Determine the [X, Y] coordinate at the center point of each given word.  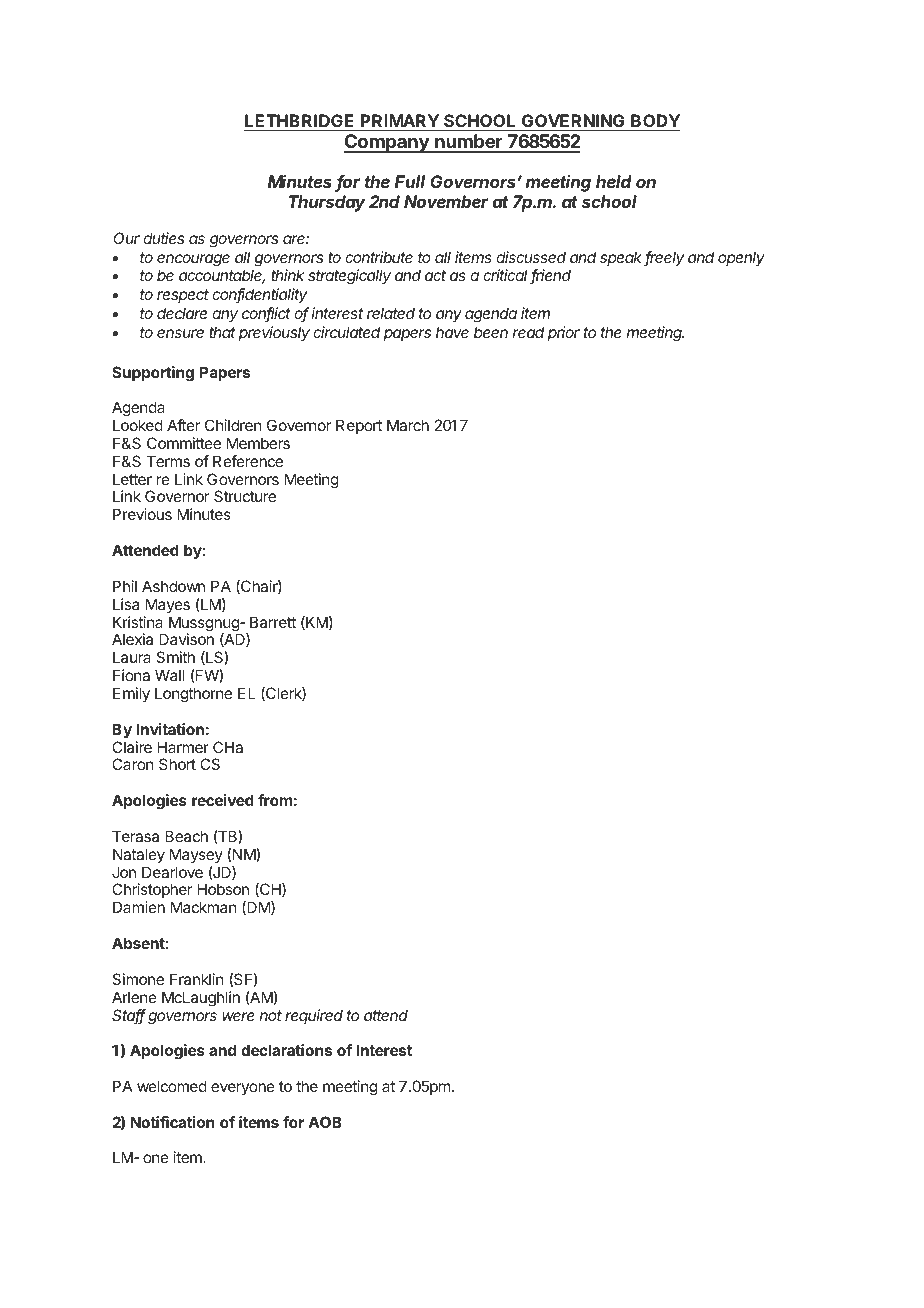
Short [177, 764]
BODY [654, 122]
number [469, 143]
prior [564, 333]
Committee [184, 443]
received [223, 800]
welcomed [172, 1086]
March [408, 425]
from [275, 800]
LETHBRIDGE [300, 122]
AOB [325, 1122]
